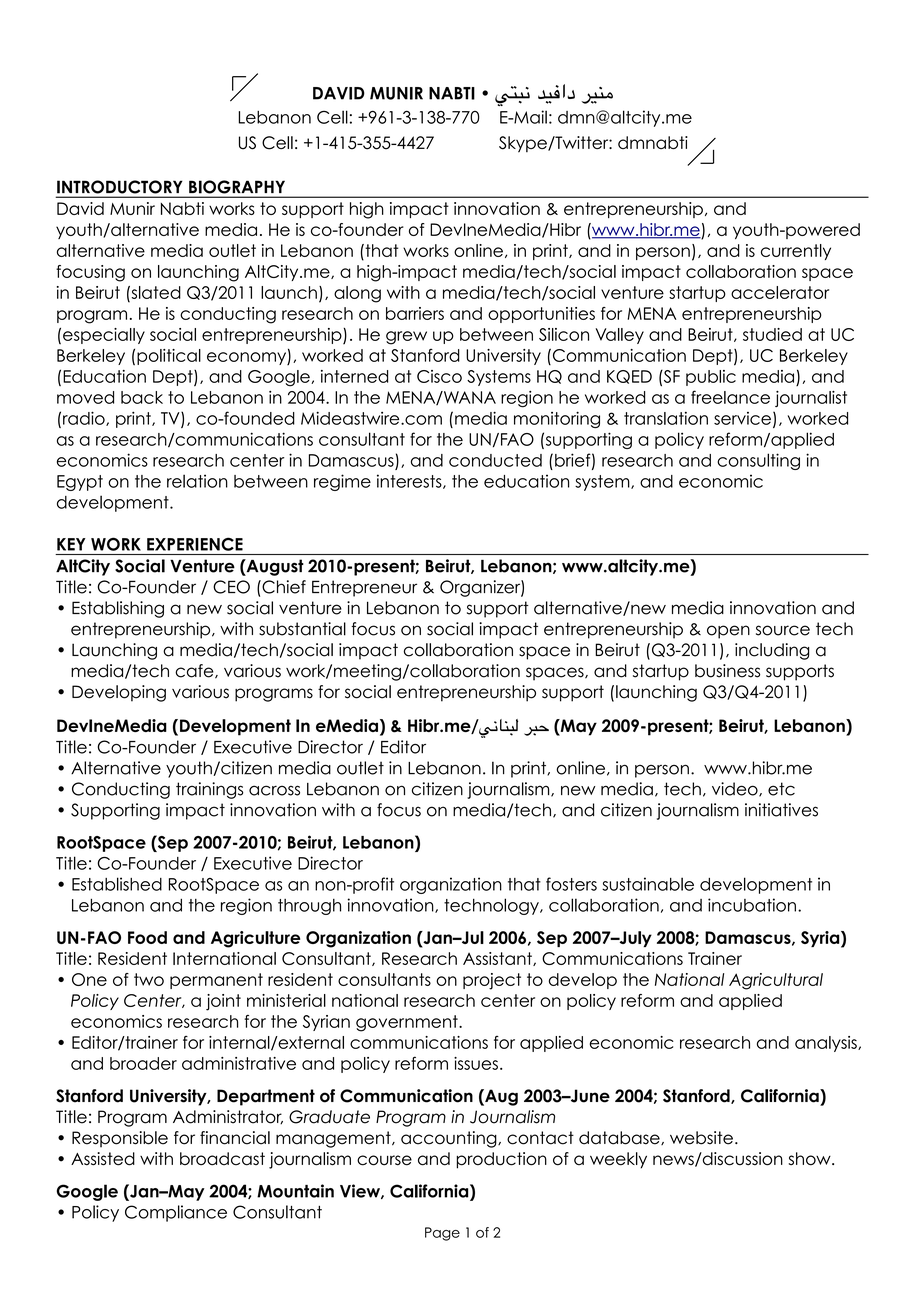  Describe the element at coordinates (302, 629) in the screenshot. I see `substantial` at that location.
